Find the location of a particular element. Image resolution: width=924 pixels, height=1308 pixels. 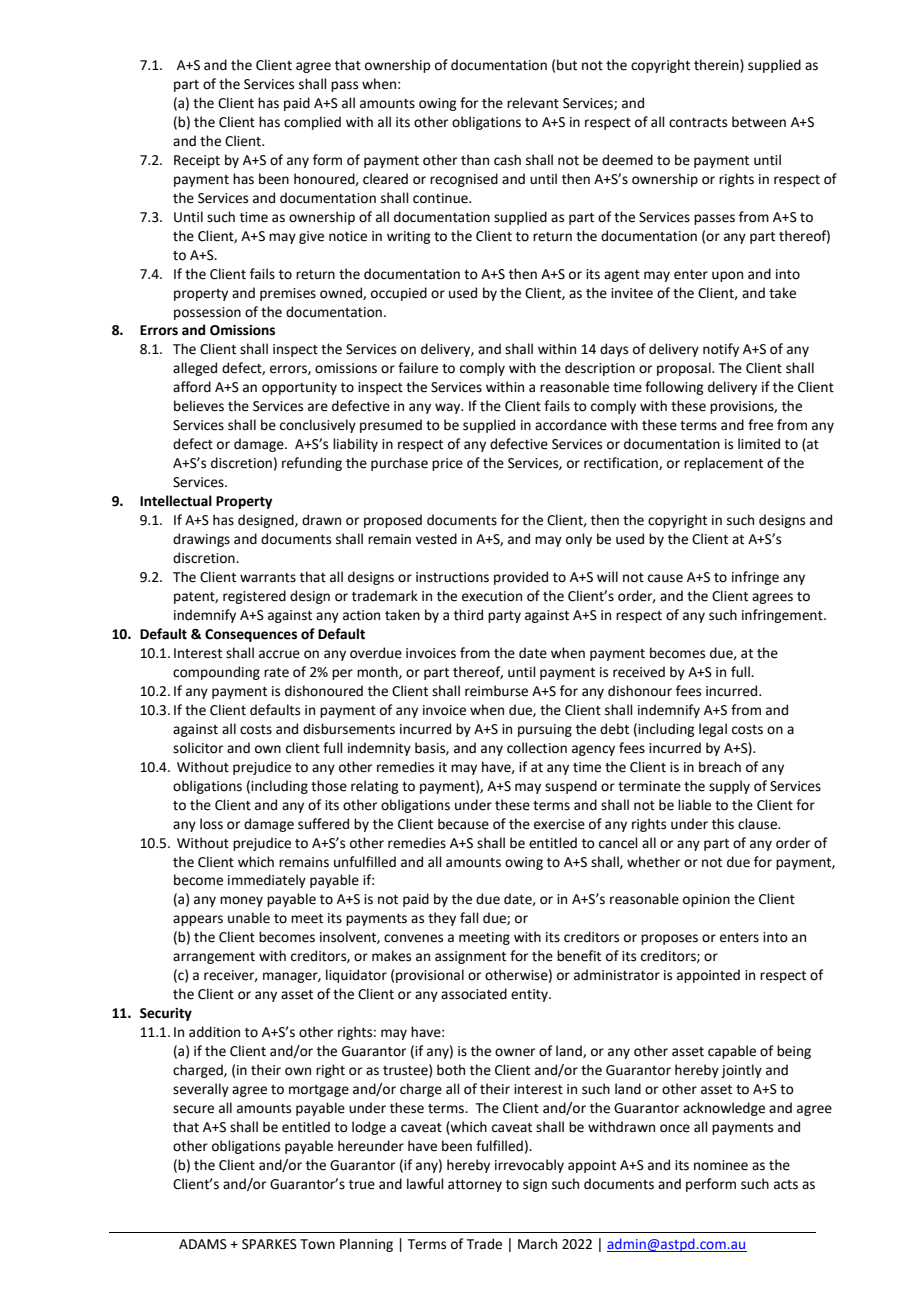

notify is located at coordinates (721, 350).
